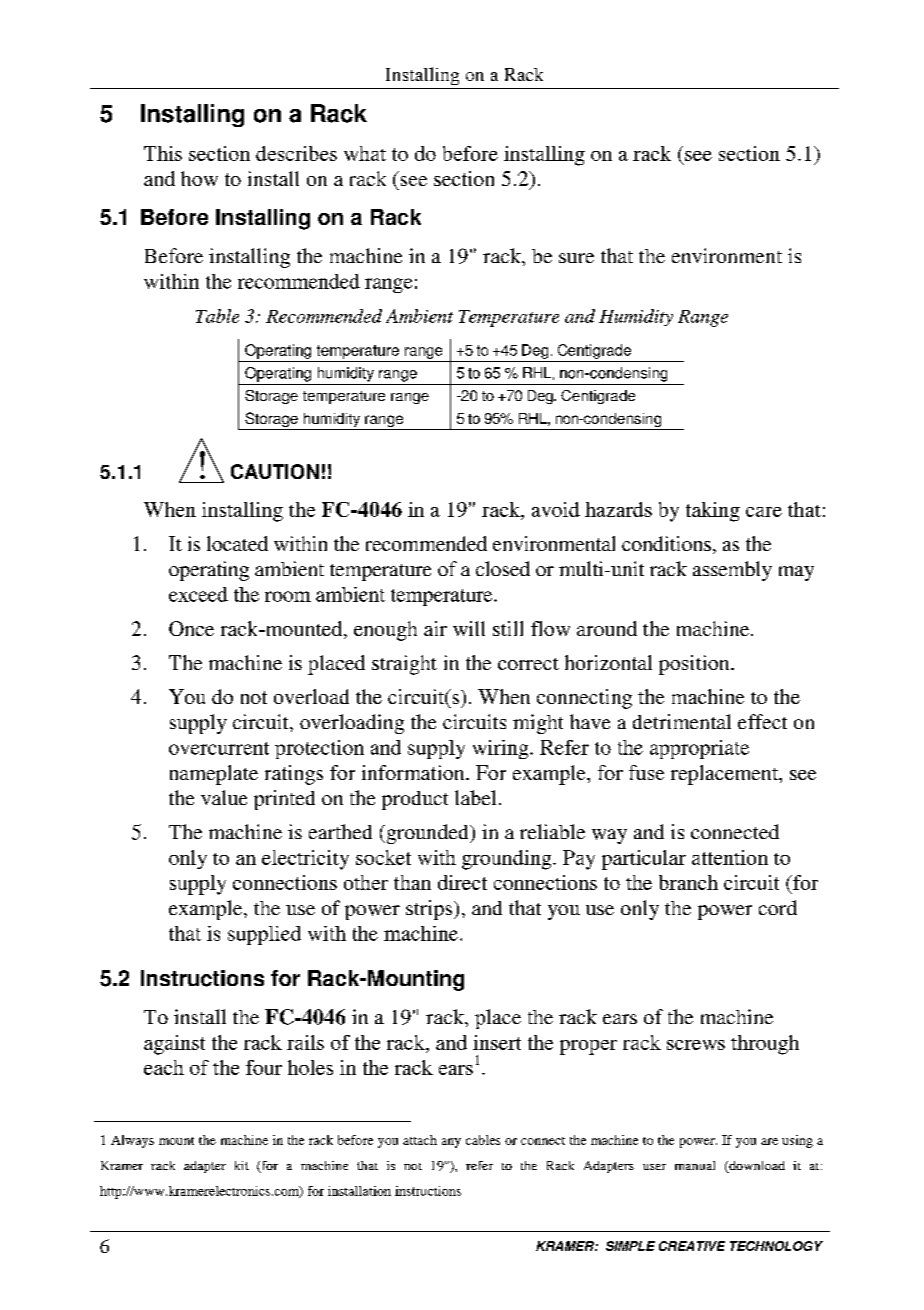  I want to click on sure, so click(576, 258).
